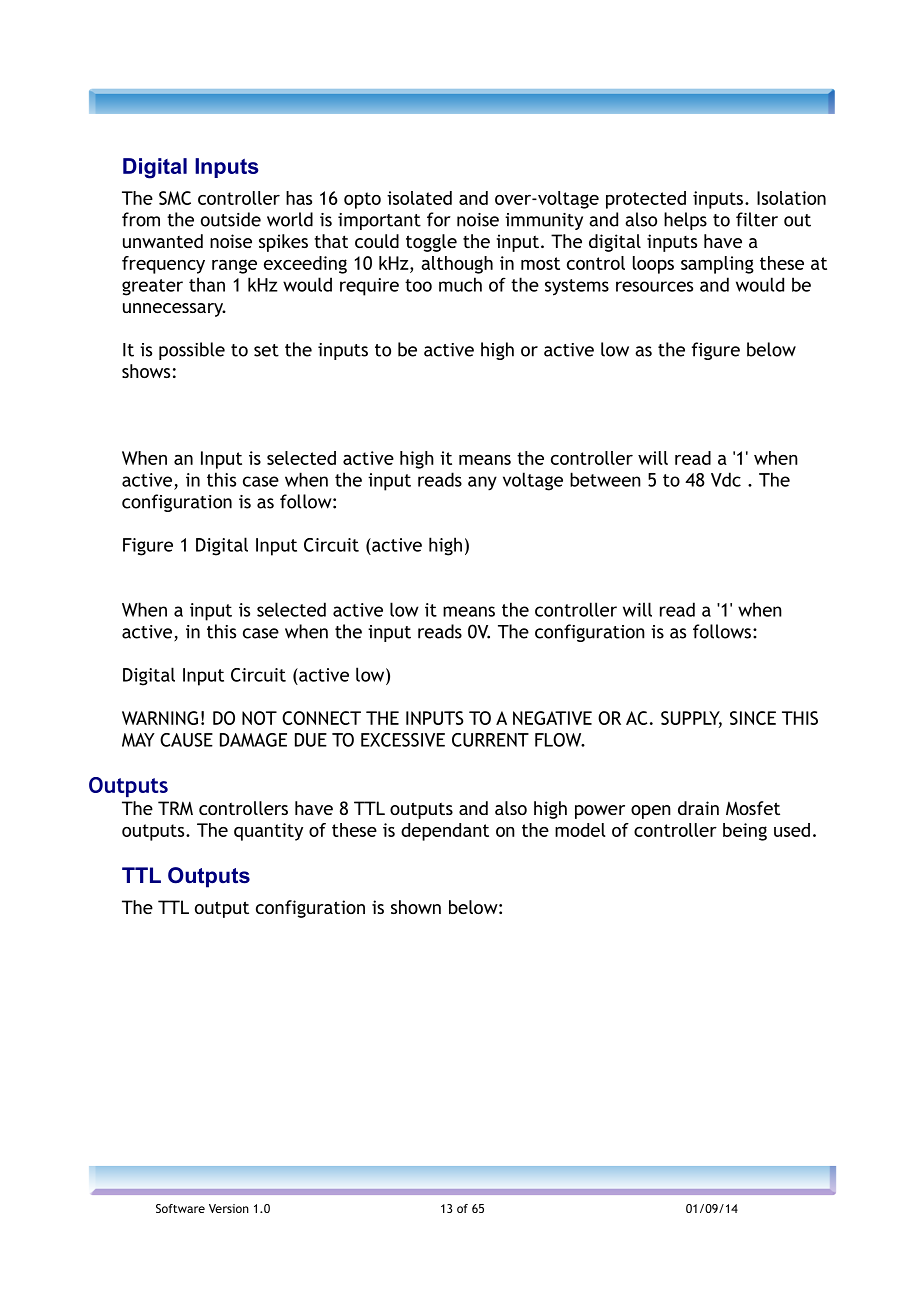 The width and height of the image is (924, 1308). I want to click on Version, so click(229, 1208).
